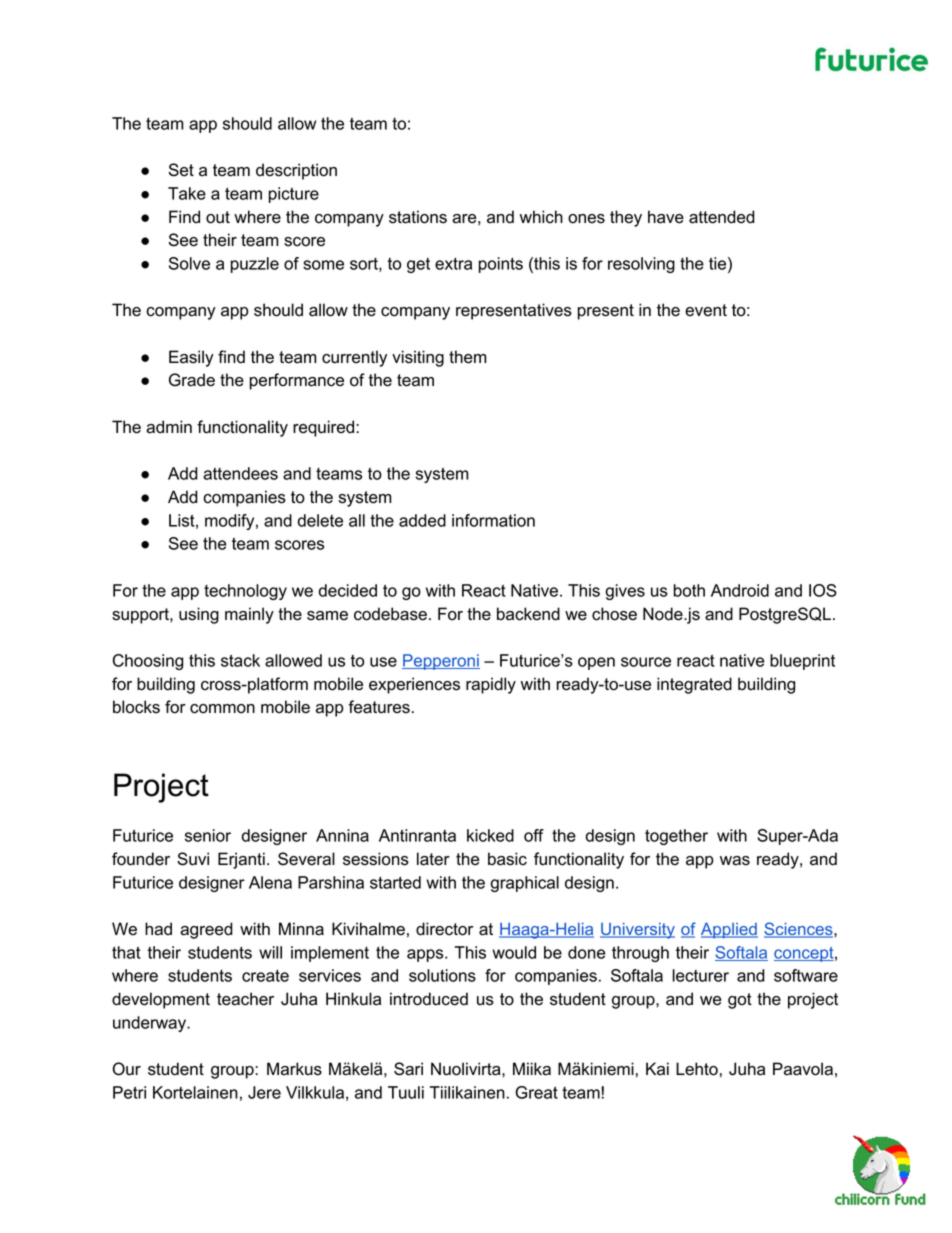  I want to click on stations, so click(418, 217).
